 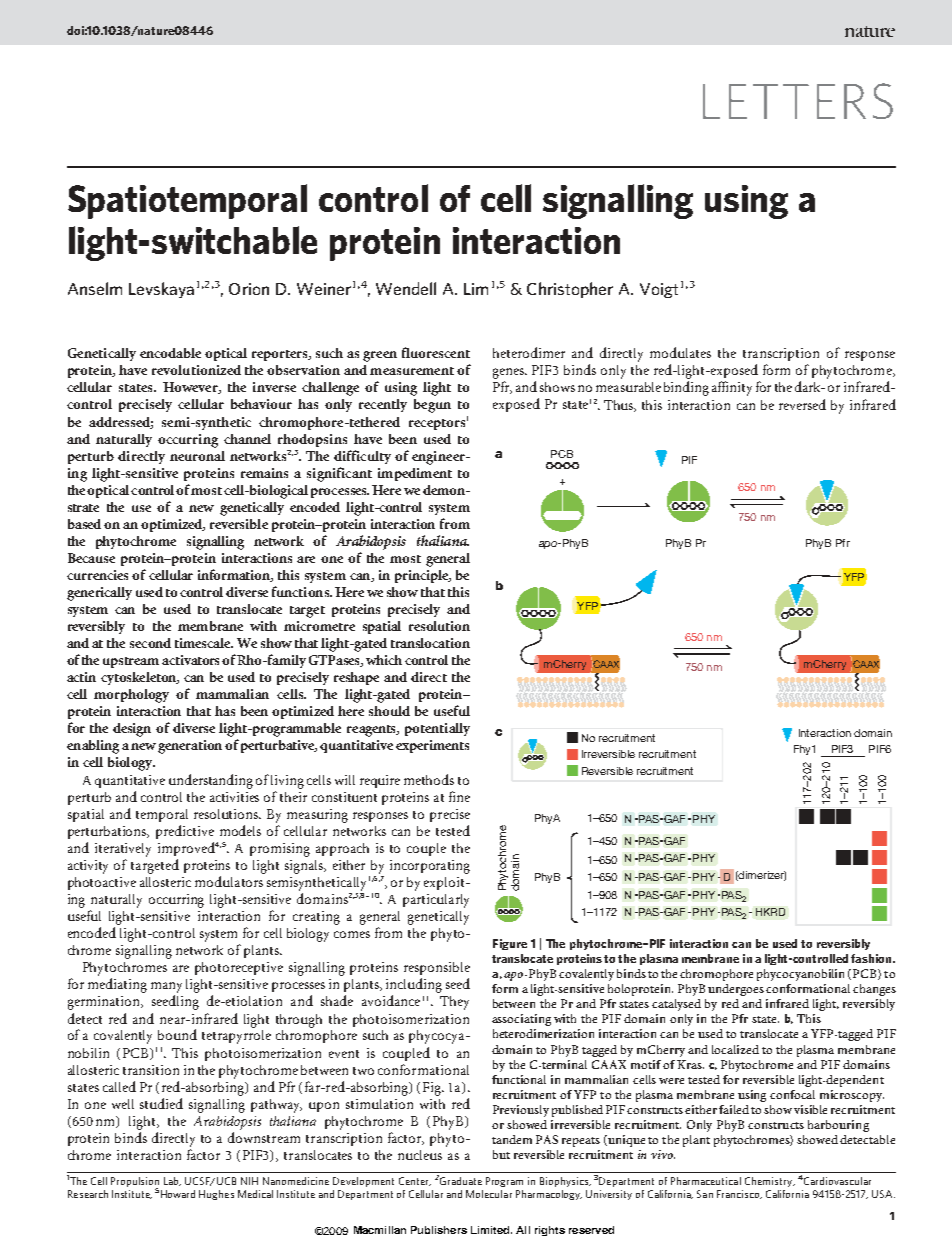 I want to click on impediment, so click(x=415, y=474).
